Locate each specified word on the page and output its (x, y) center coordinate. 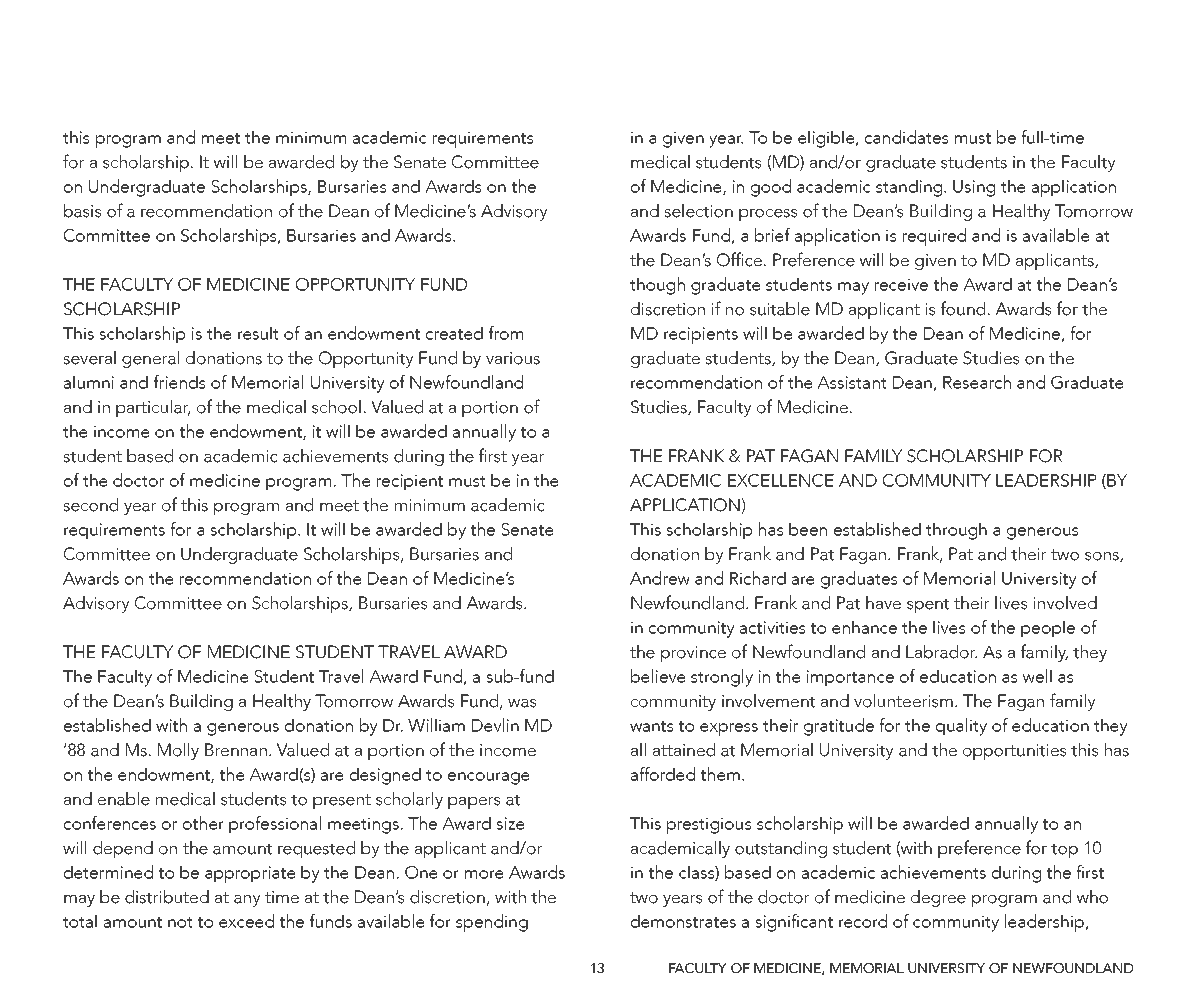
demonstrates (683, 921)
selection (698, 211)
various (513, 358)
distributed (167, 897)
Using (974, 188)
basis (82, 211)
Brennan (236, 750)
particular (153, 408)
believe (658, 676)
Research (977, 382)
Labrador (941, 652)
